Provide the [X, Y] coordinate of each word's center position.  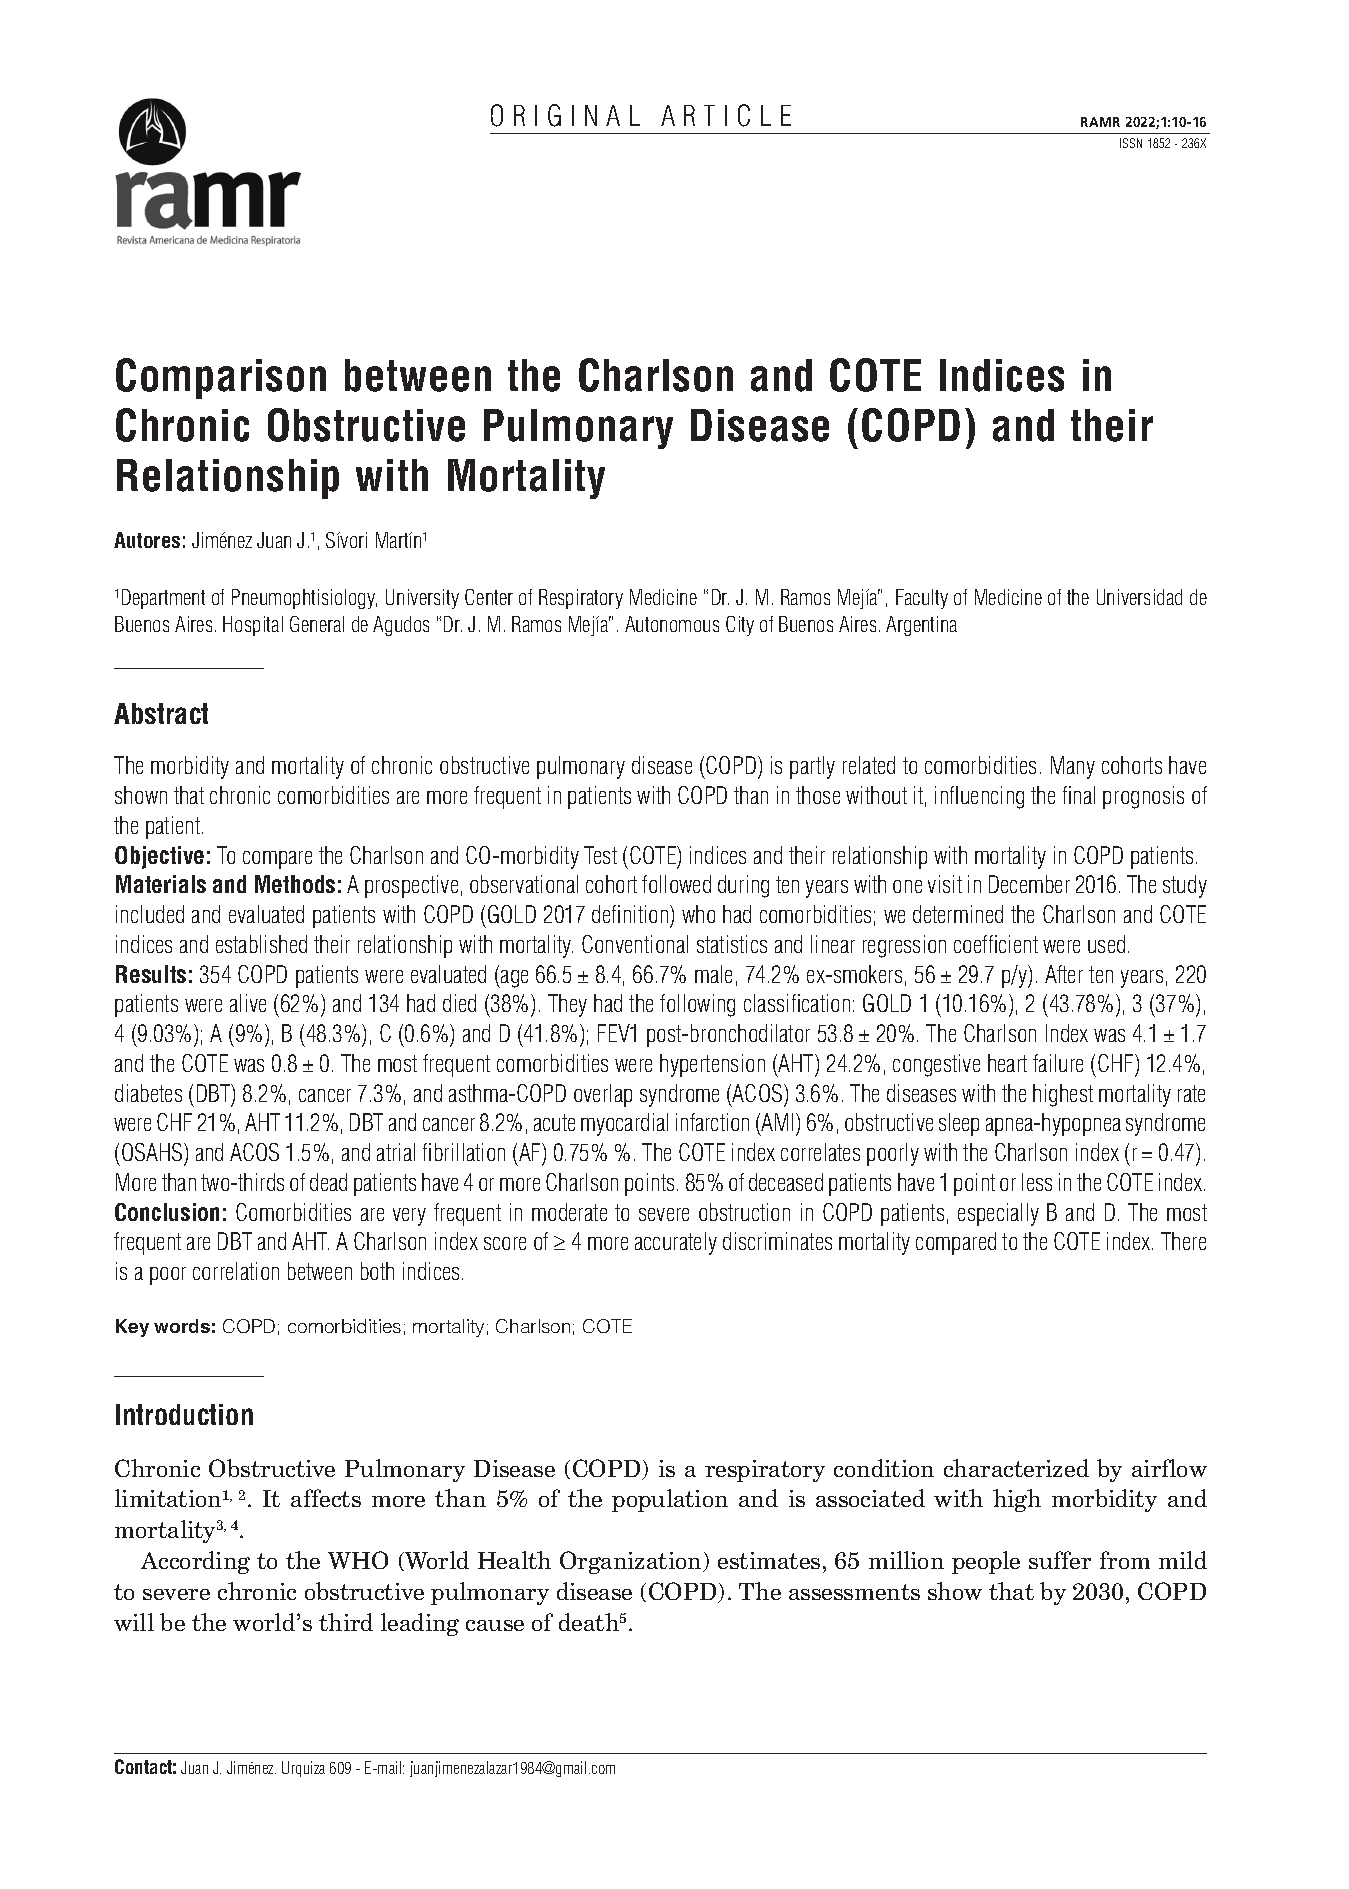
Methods [295, 884]
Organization [632, 1562]
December [1029, 884]
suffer [1060, 1560]
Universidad [1139, 597]
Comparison [221, 378]
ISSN [1131, 143]
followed [676, 884]
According [195, 1562]
